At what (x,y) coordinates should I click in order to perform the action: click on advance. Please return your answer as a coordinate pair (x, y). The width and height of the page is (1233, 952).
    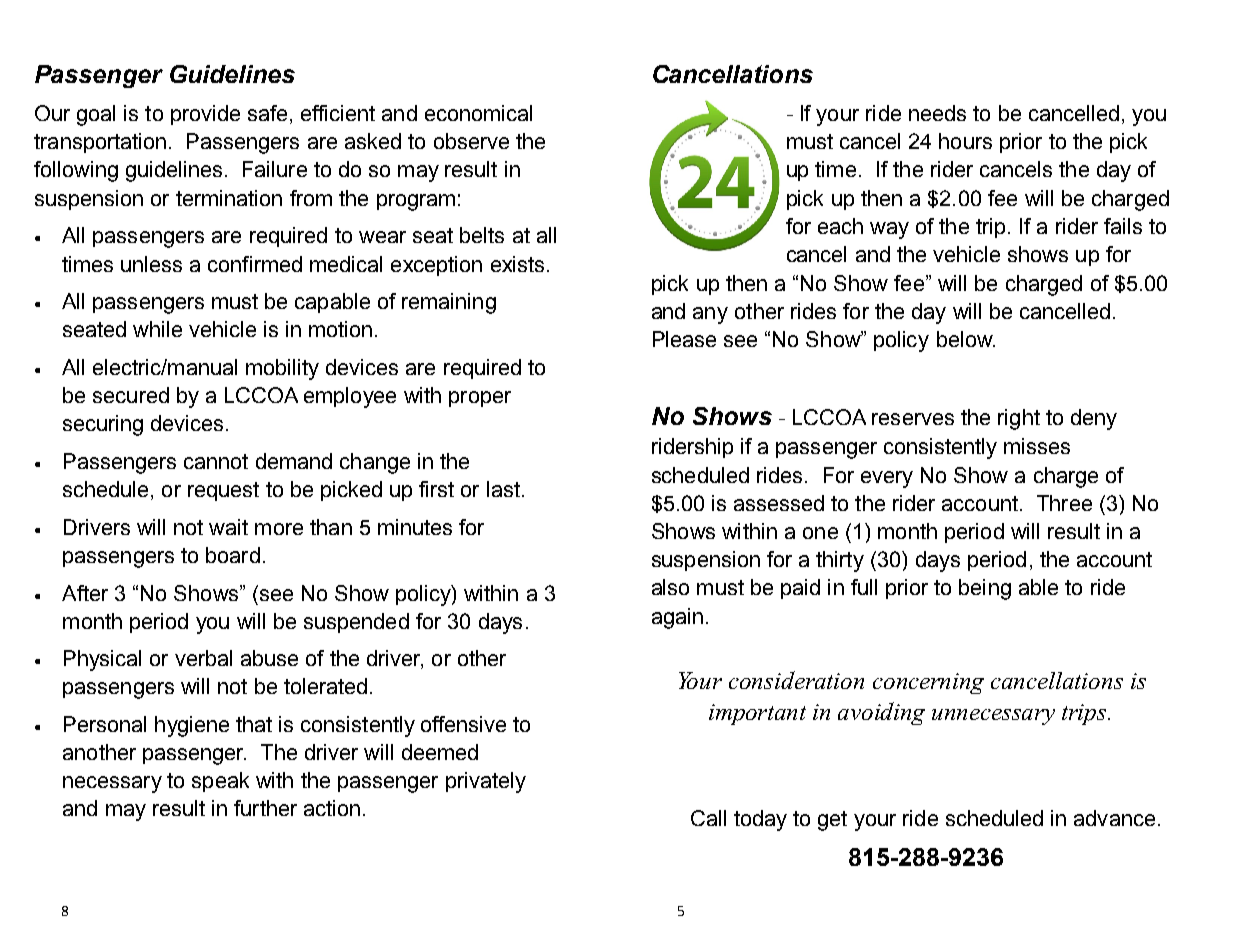
    Looking at the image, I should click on (1114, 818).
